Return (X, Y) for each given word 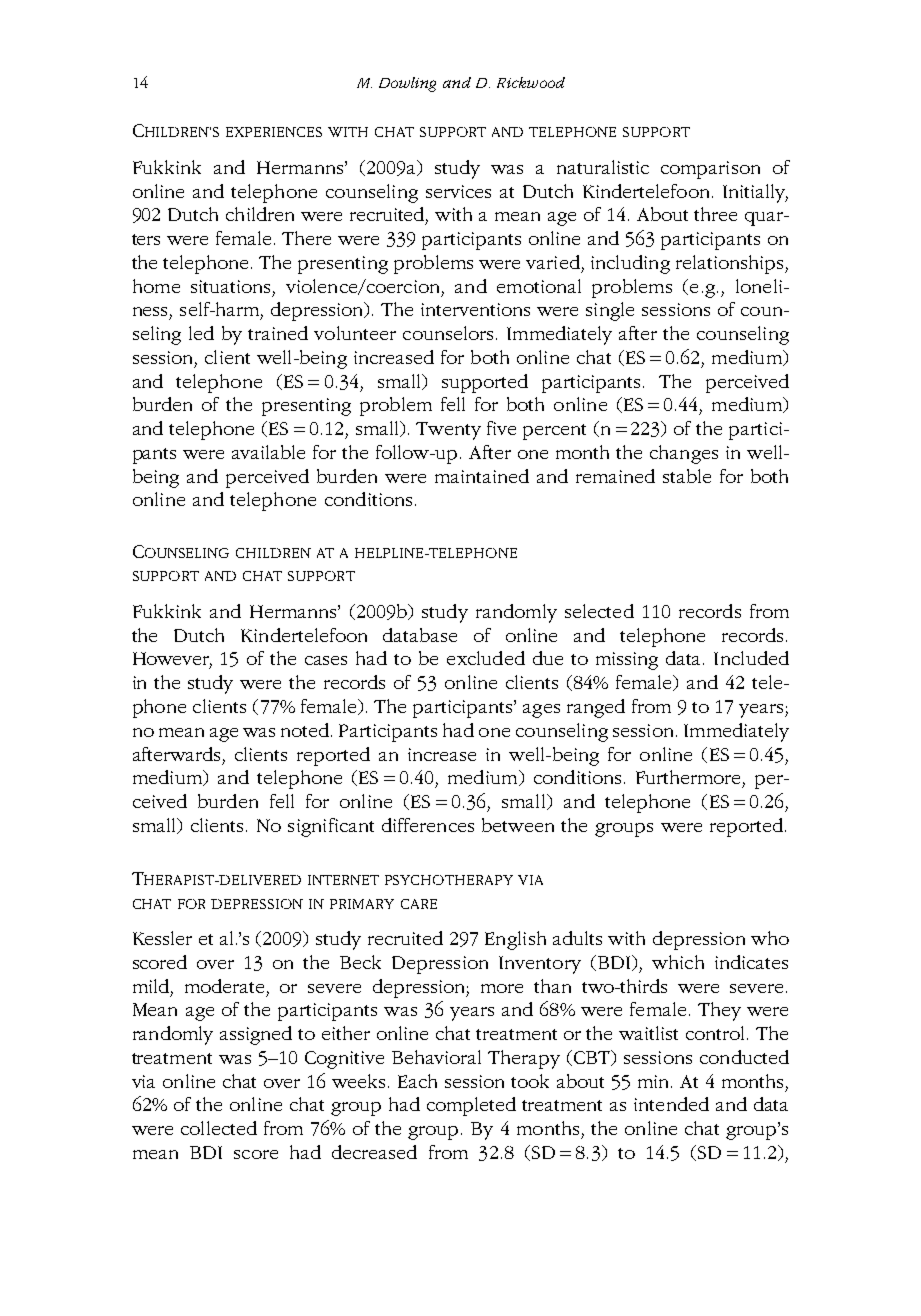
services (458, 191)
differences (428, 825)
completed (471, 1106)
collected (219, 1128)
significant (331, 827)
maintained (482, 476)
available (268, 452)
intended (671, 1104)
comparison (710, 170)
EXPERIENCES (274, 132)
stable (687, 476)
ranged (596, 708)
